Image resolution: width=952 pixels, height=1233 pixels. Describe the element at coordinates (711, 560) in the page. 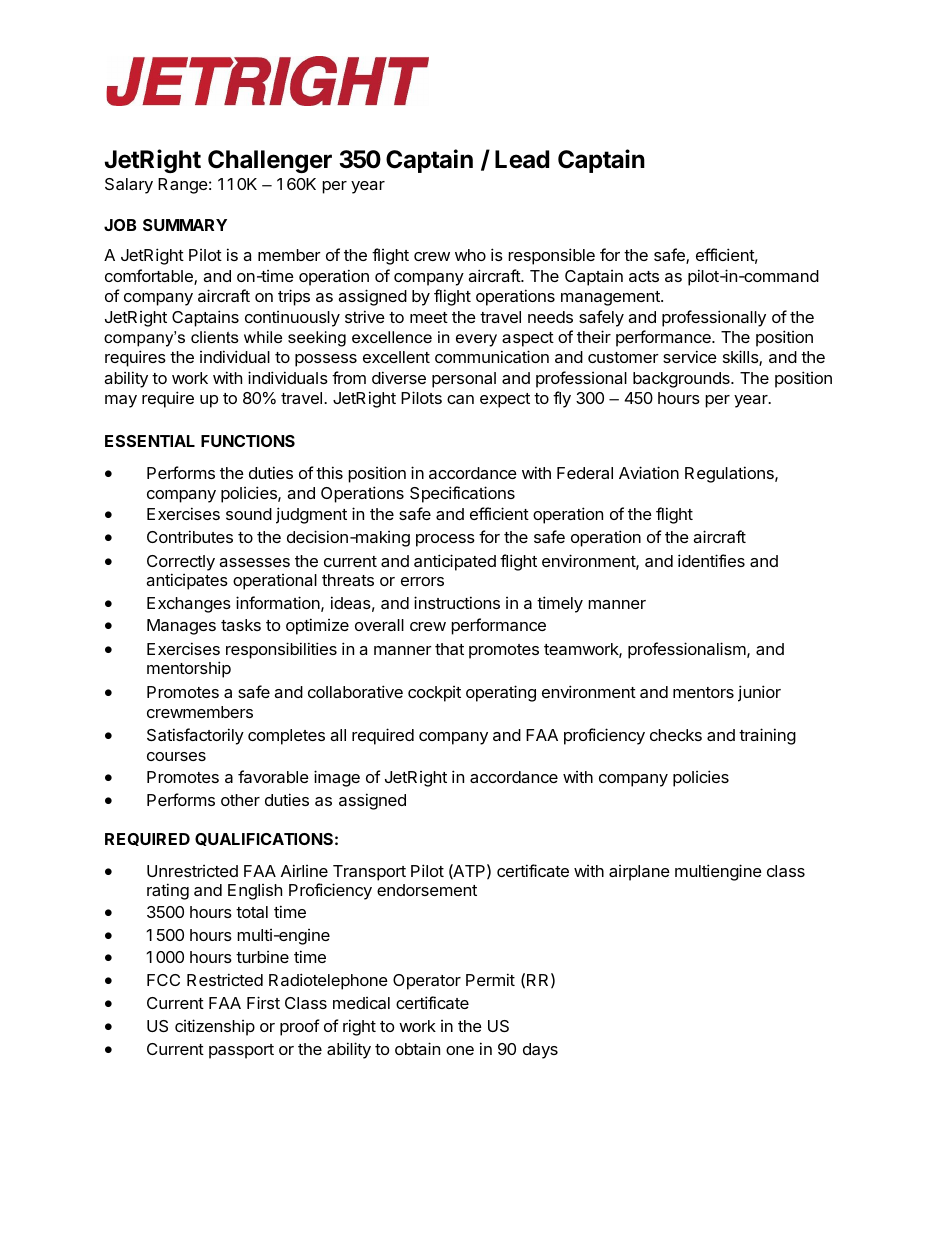

I see `identifies` at that location.
